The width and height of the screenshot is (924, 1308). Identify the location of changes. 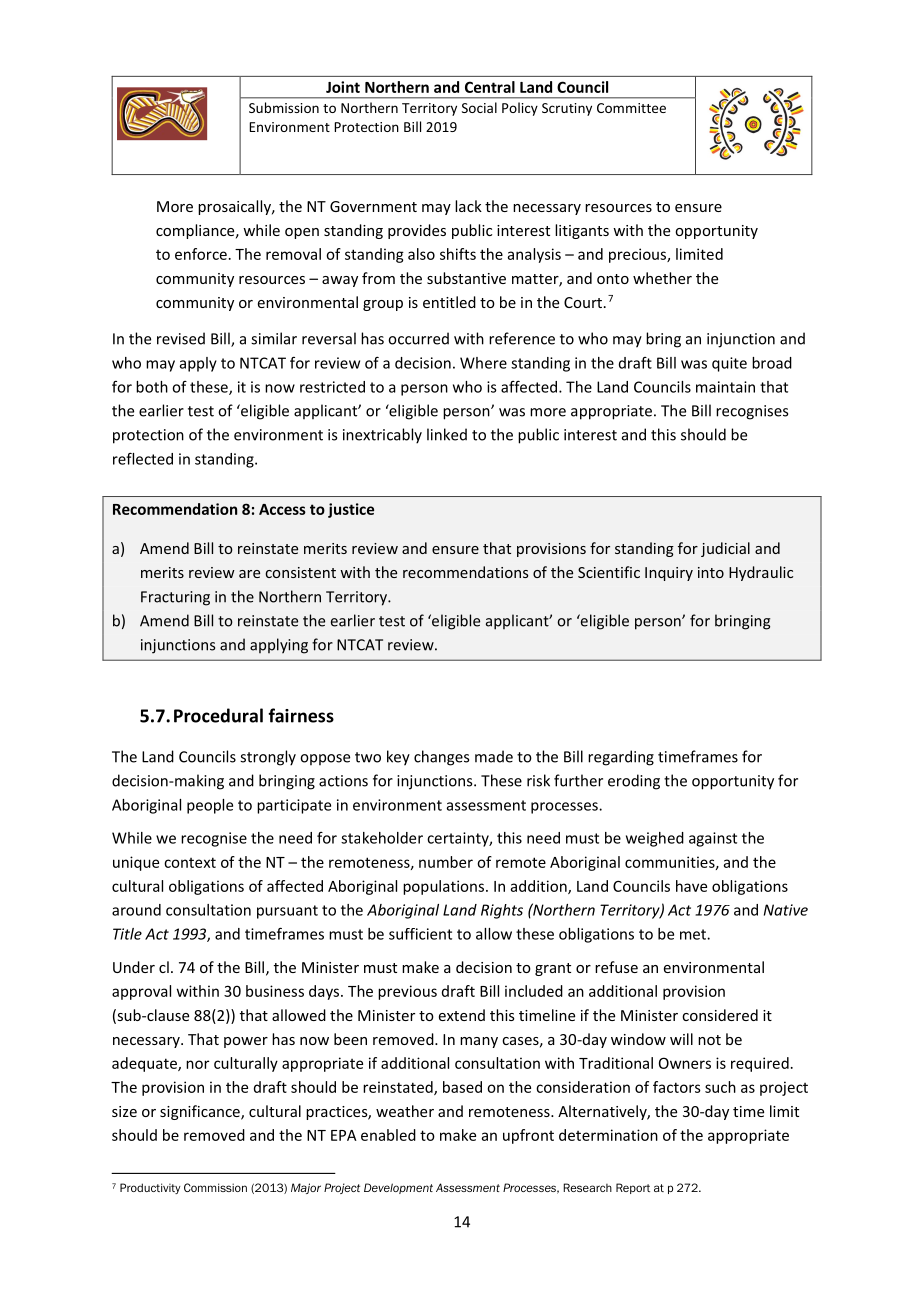
(441, 758).
